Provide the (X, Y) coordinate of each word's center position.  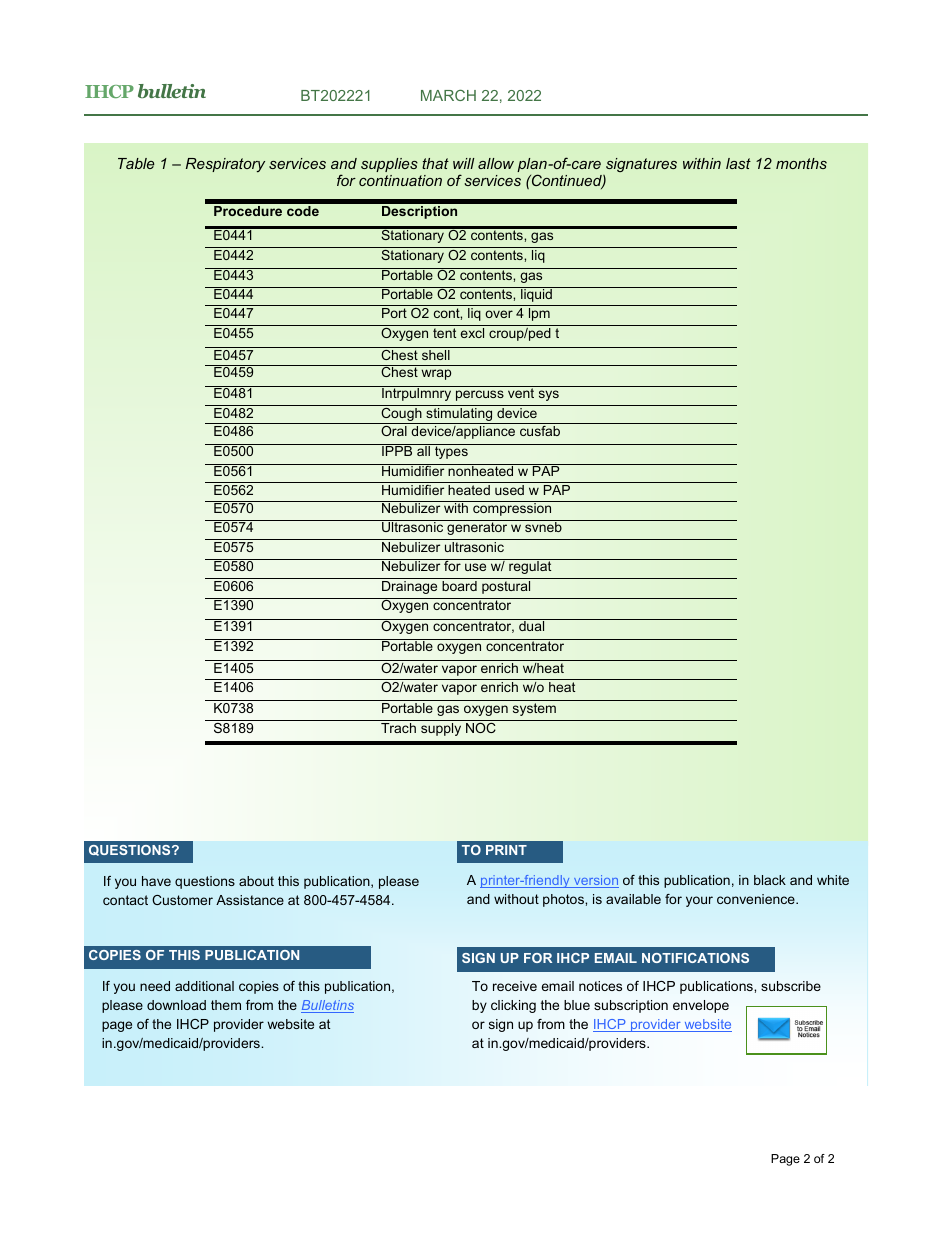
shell (436, 355)
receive (515, 986)
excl (472, 333)
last (738, 163)
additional (204, 986)
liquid (536, 294)
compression (512, 508)
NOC (481, 728)
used (509, 490)
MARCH (448, 95)
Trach (398, 728)
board (459, 586)
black (770, 880)
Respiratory (225, 165)
